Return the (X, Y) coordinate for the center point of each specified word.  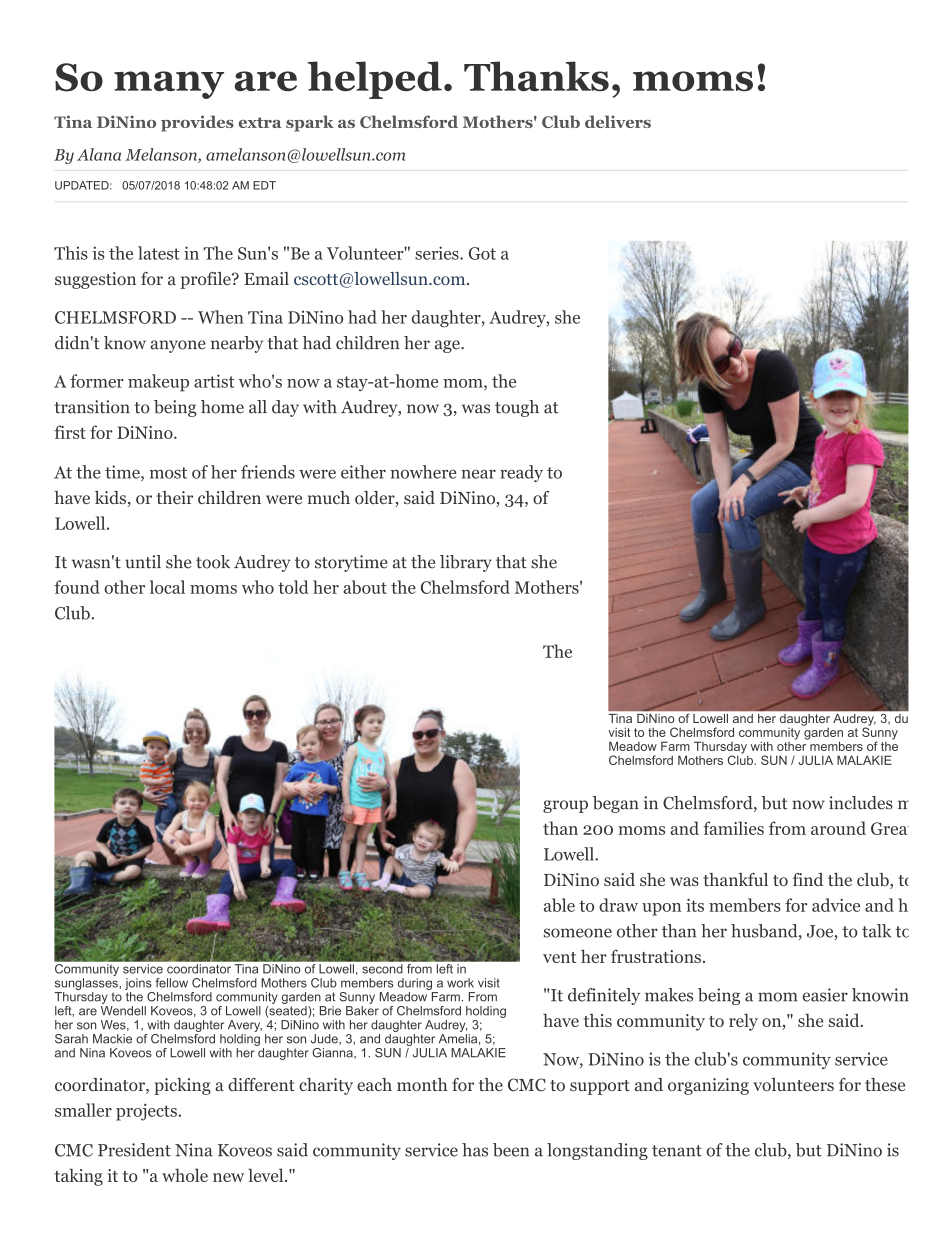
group (565, 806)
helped (375, 80)
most (168, 473)
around (838, 828)
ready (521, 473)
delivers (618, 121)
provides (197, 123)
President (134, 1150)
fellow (172, 983)
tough (517, 408)
